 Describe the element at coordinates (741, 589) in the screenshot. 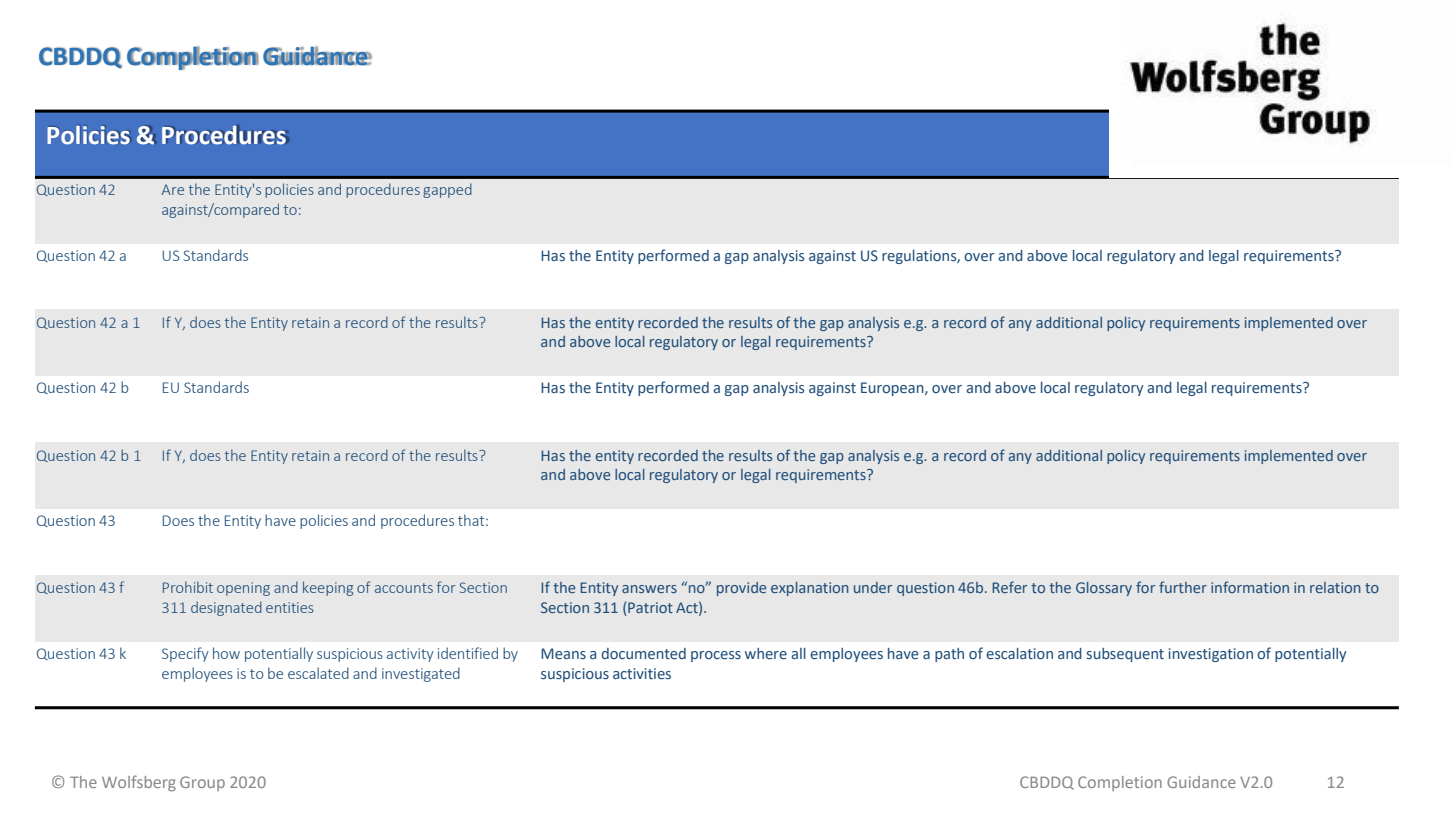

I see `provide` at that location.
